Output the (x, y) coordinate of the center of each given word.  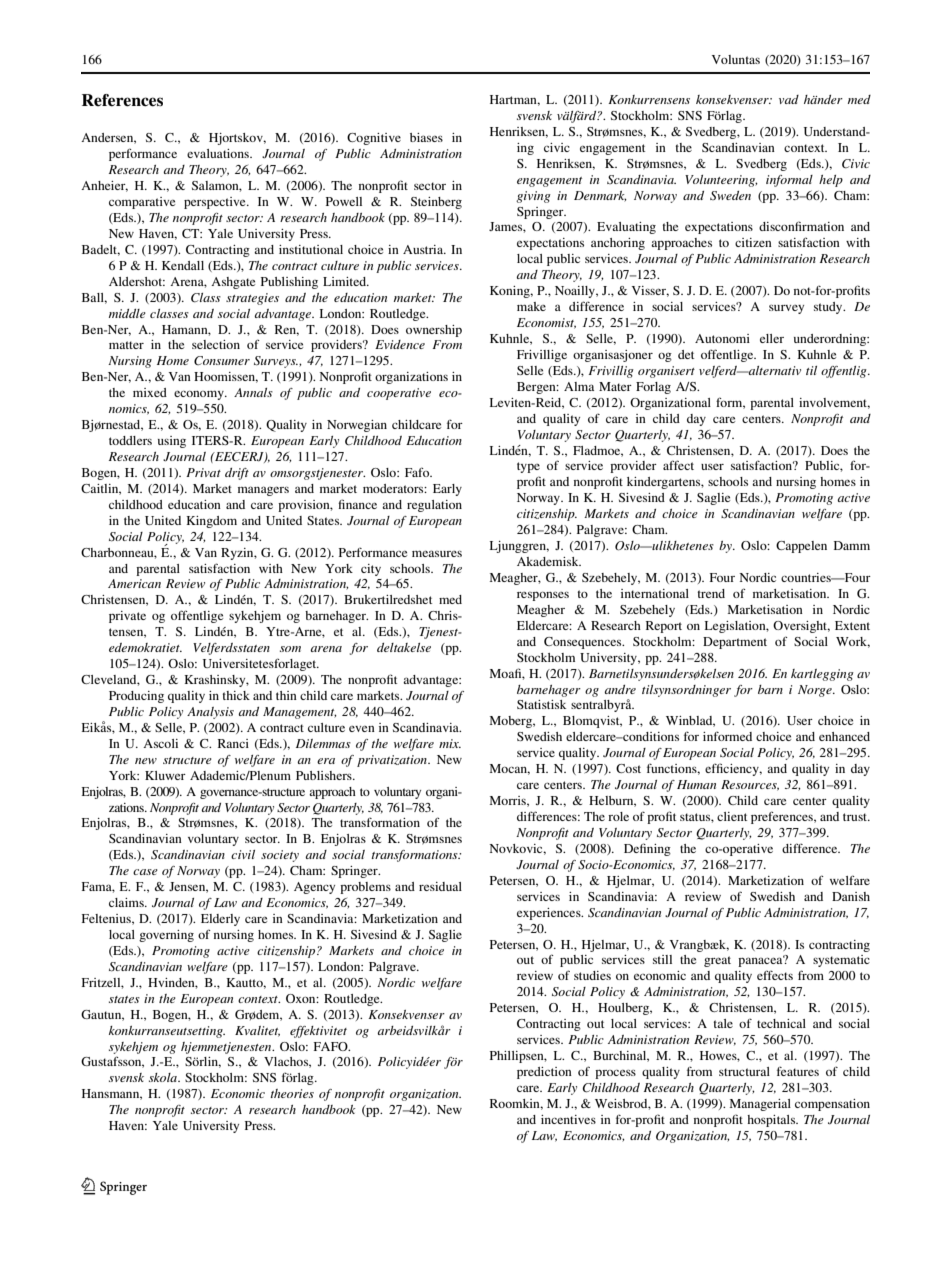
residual (440, 886)
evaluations (219, 153)
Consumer (222, 360)
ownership (434, 331)
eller (772, 338)
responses (543, 596)
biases (426, 137)
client (732, 816)
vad (789, 99)
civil (243, 854)
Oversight (801, 627)
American (134, 583)
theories (292, 1093)
